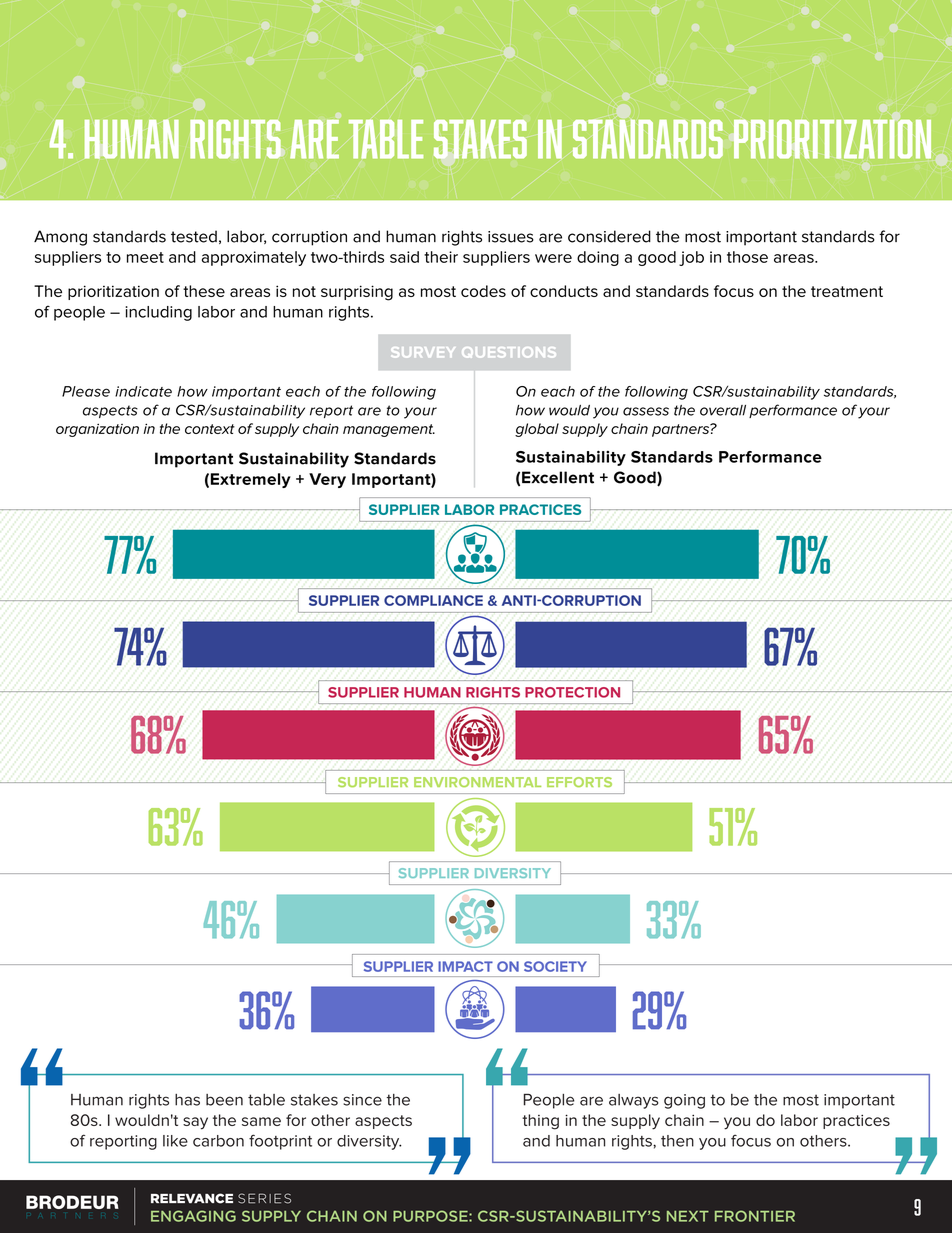 The width and height of the screenshot is (952, 1233). I want to click on PROTECTION, so click(572, 692).
